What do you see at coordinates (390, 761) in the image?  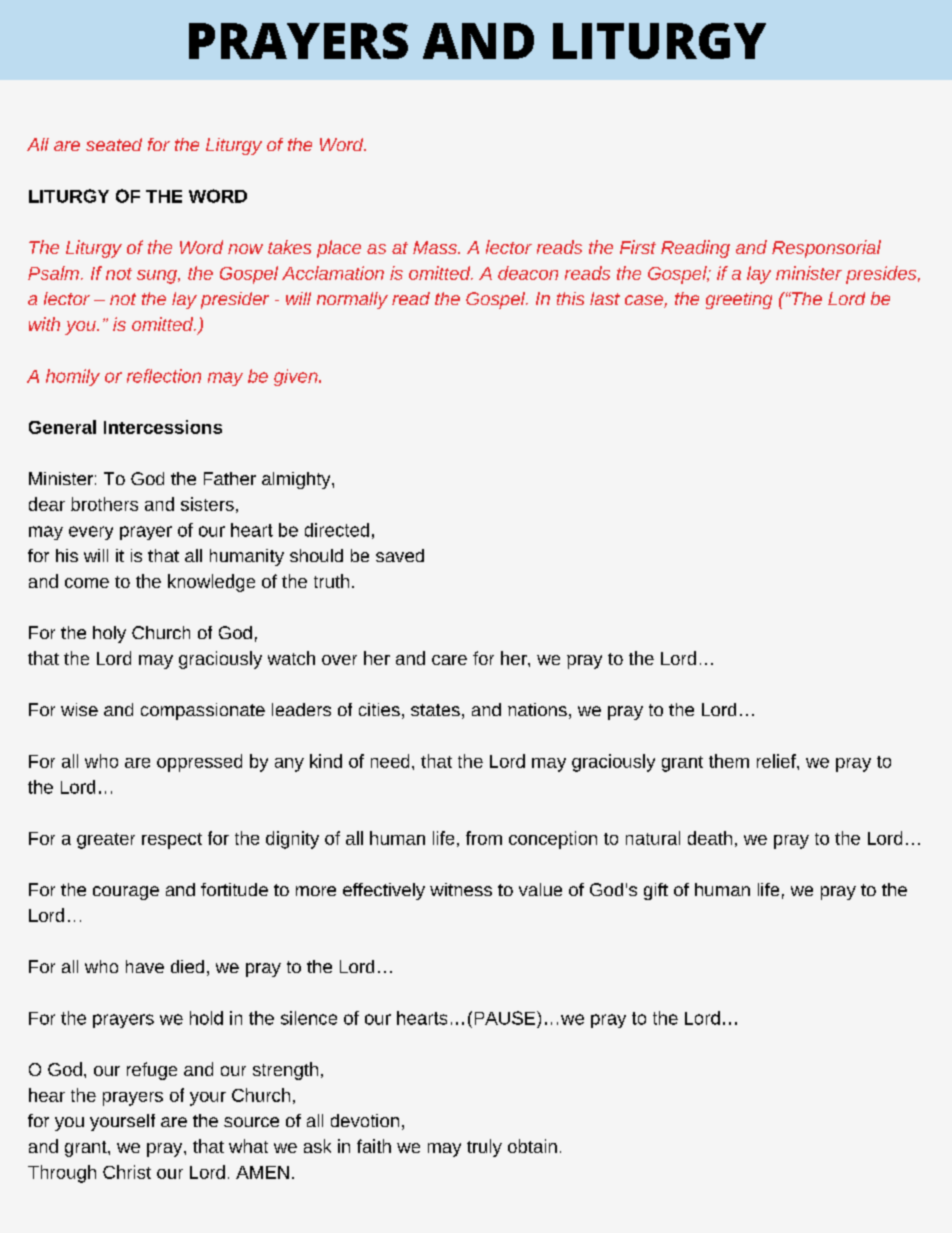 I see `need` at bounding box center [390, 761].
